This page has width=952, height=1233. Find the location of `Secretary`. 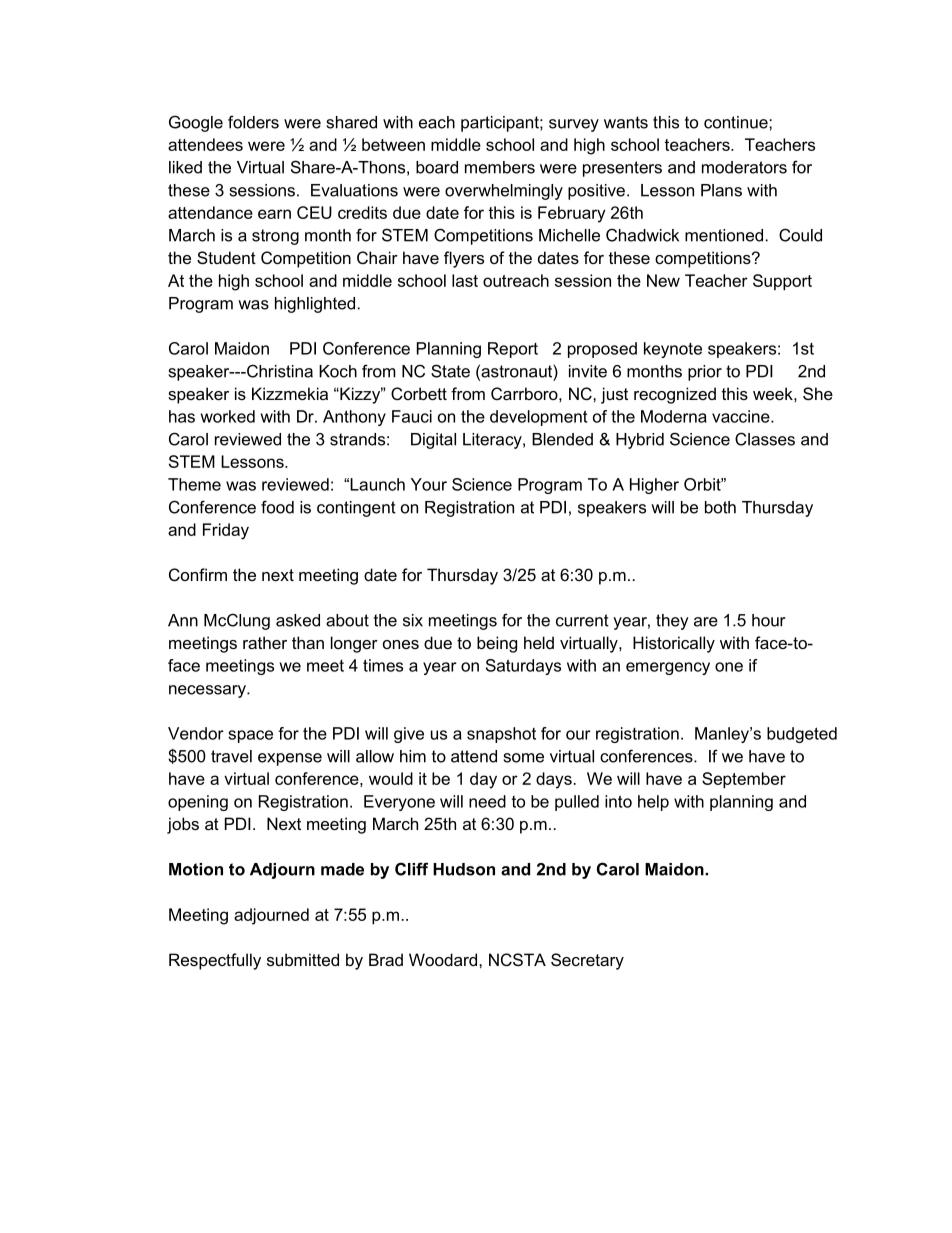

Secretary is located at coordinates (587, 961).
